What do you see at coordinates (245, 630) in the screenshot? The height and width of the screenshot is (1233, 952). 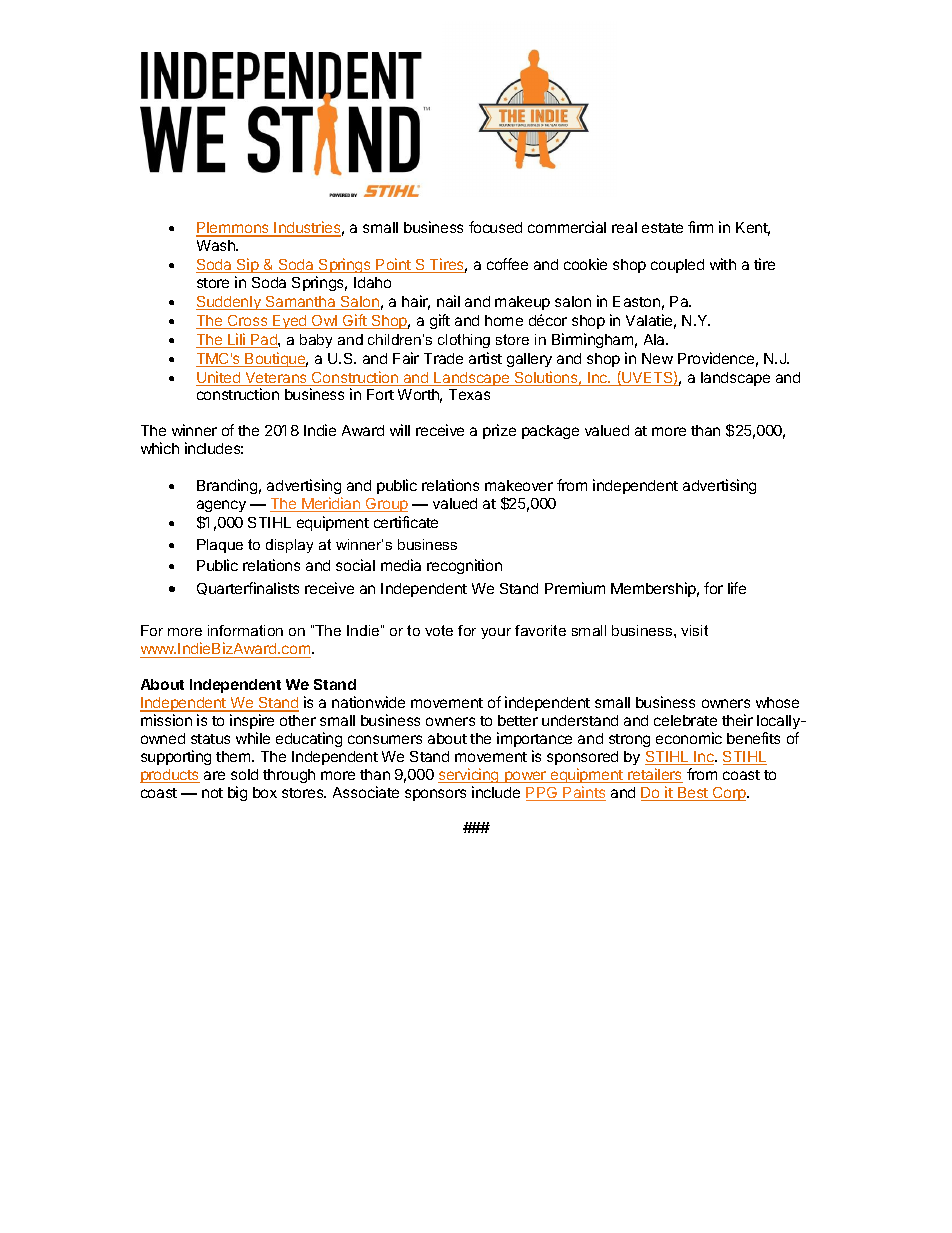 I see `information` at bounding box center [245, 630].
